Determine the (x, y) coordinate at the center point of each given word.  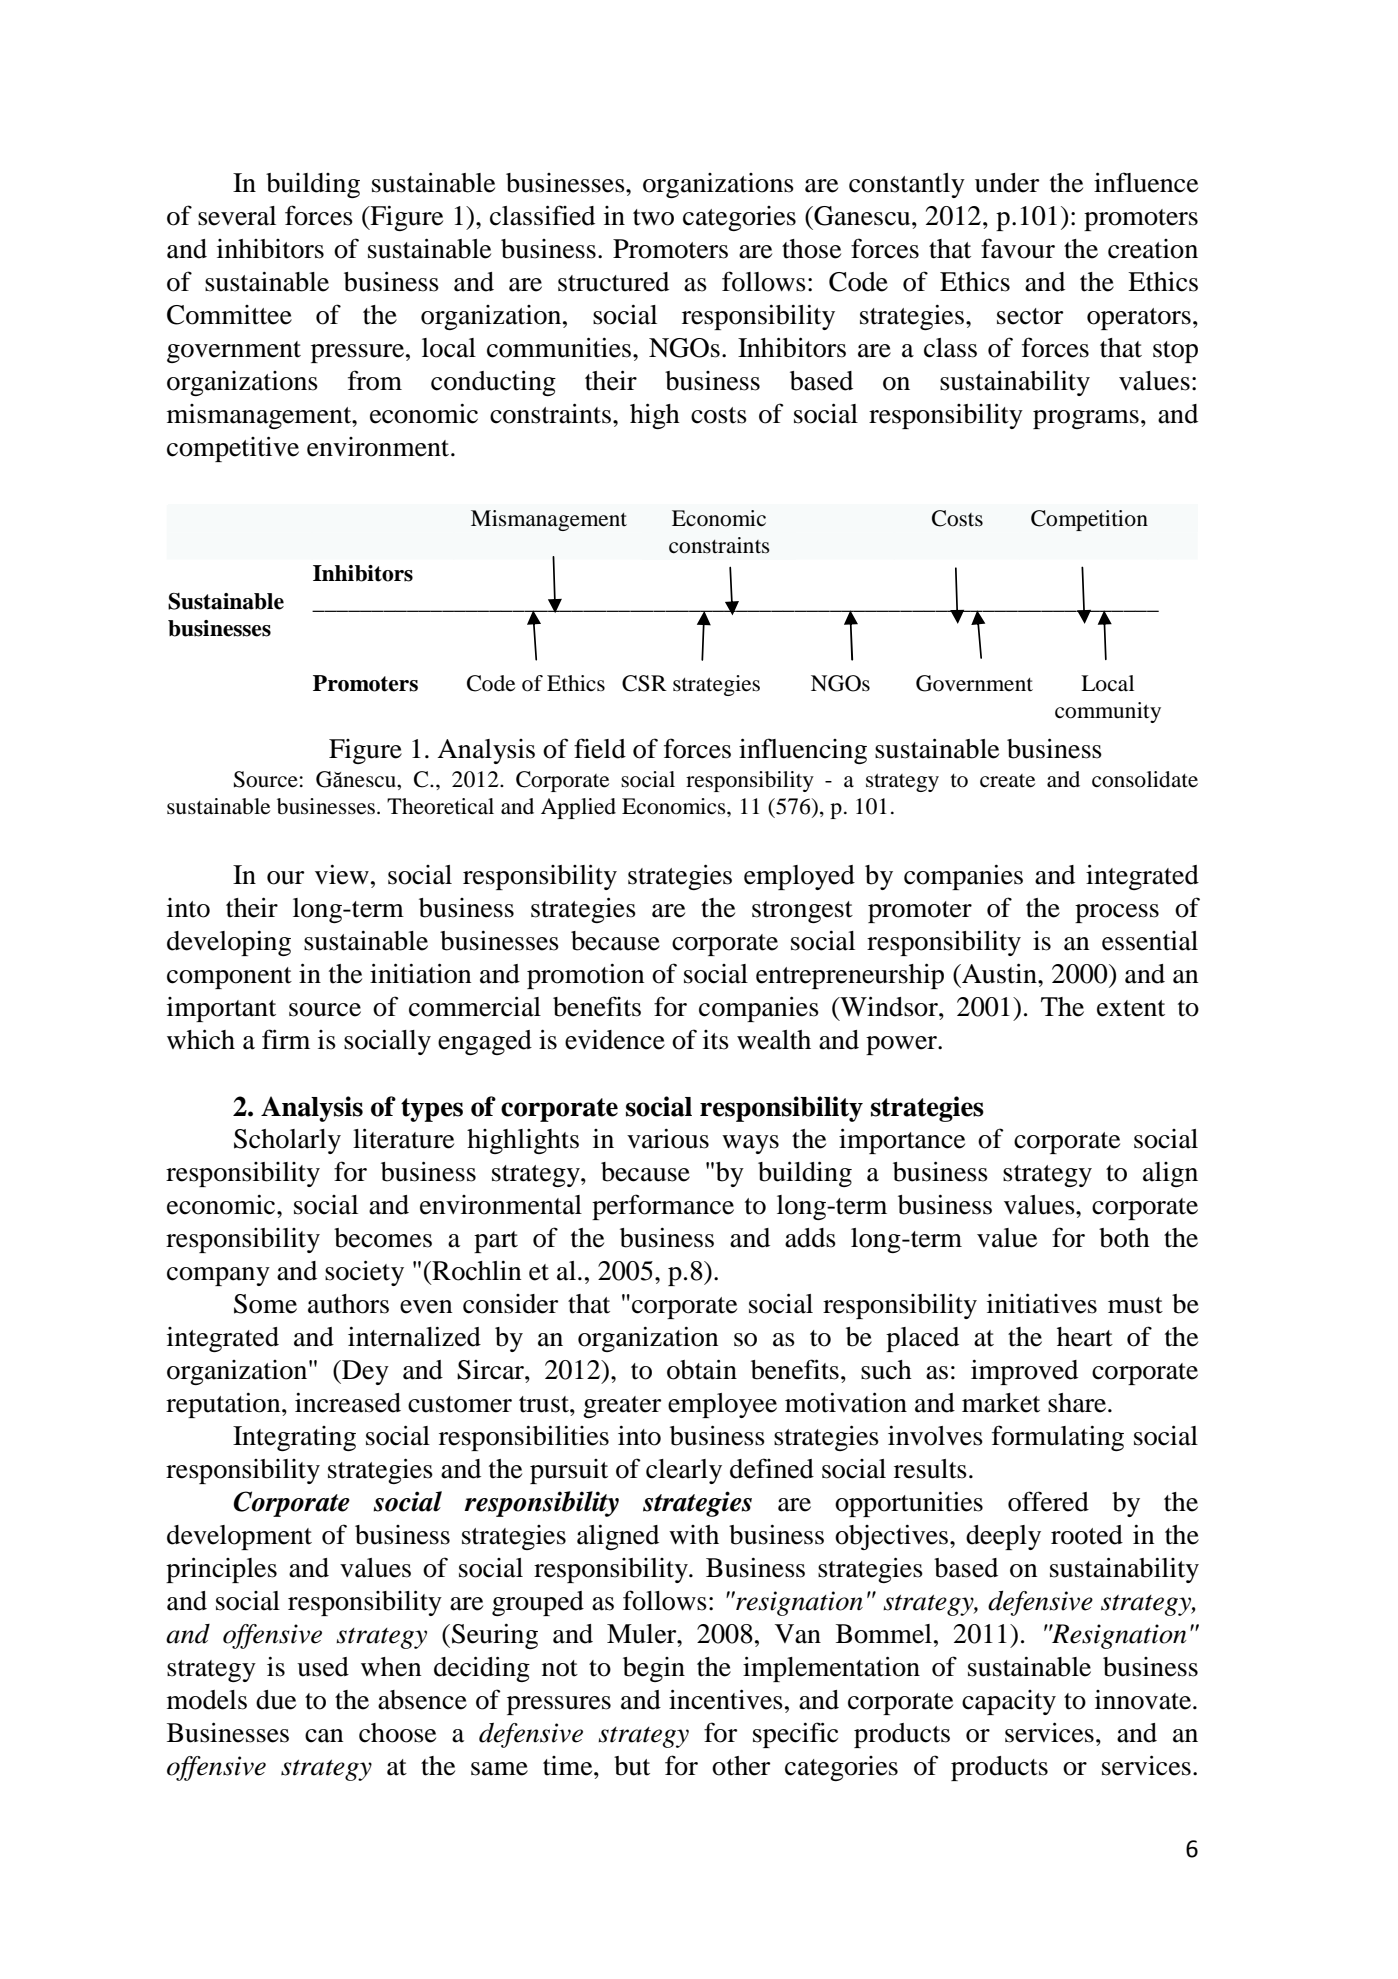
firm (286, 1039)
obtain (702, 1369)
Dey (364, 1372)
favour (1018, 248)
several (237, 216)
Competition (1089, 520)
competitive (233, 449)
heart (1085, 1337)
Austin (999, 973)
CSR (644, 683)
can (324, 1736)
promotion (585, 976)
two (653, 217)
